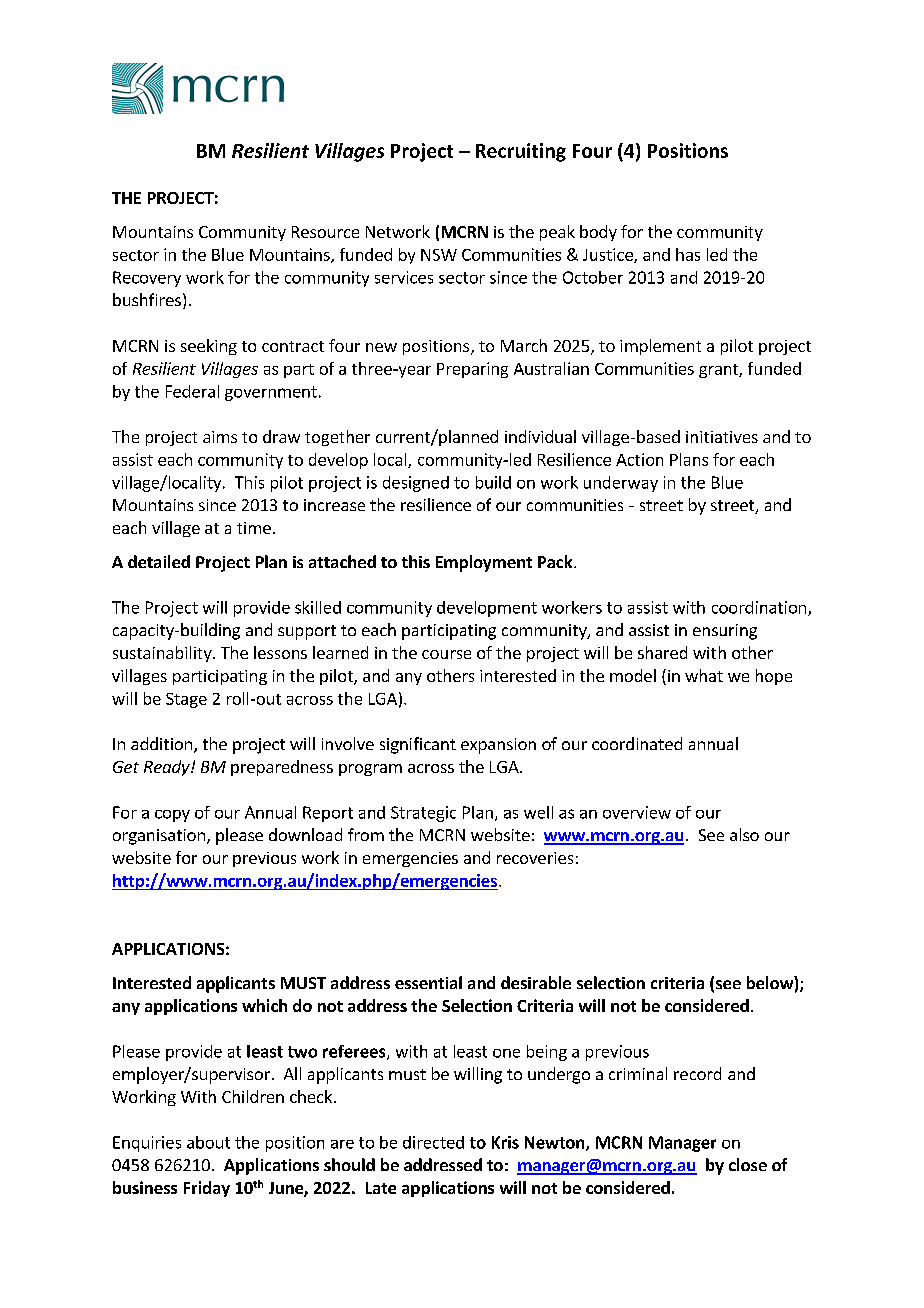 This page has width=924, height=1308. Describe the element at coordinates (208, 1142) in the page. I see `about` at that location.
